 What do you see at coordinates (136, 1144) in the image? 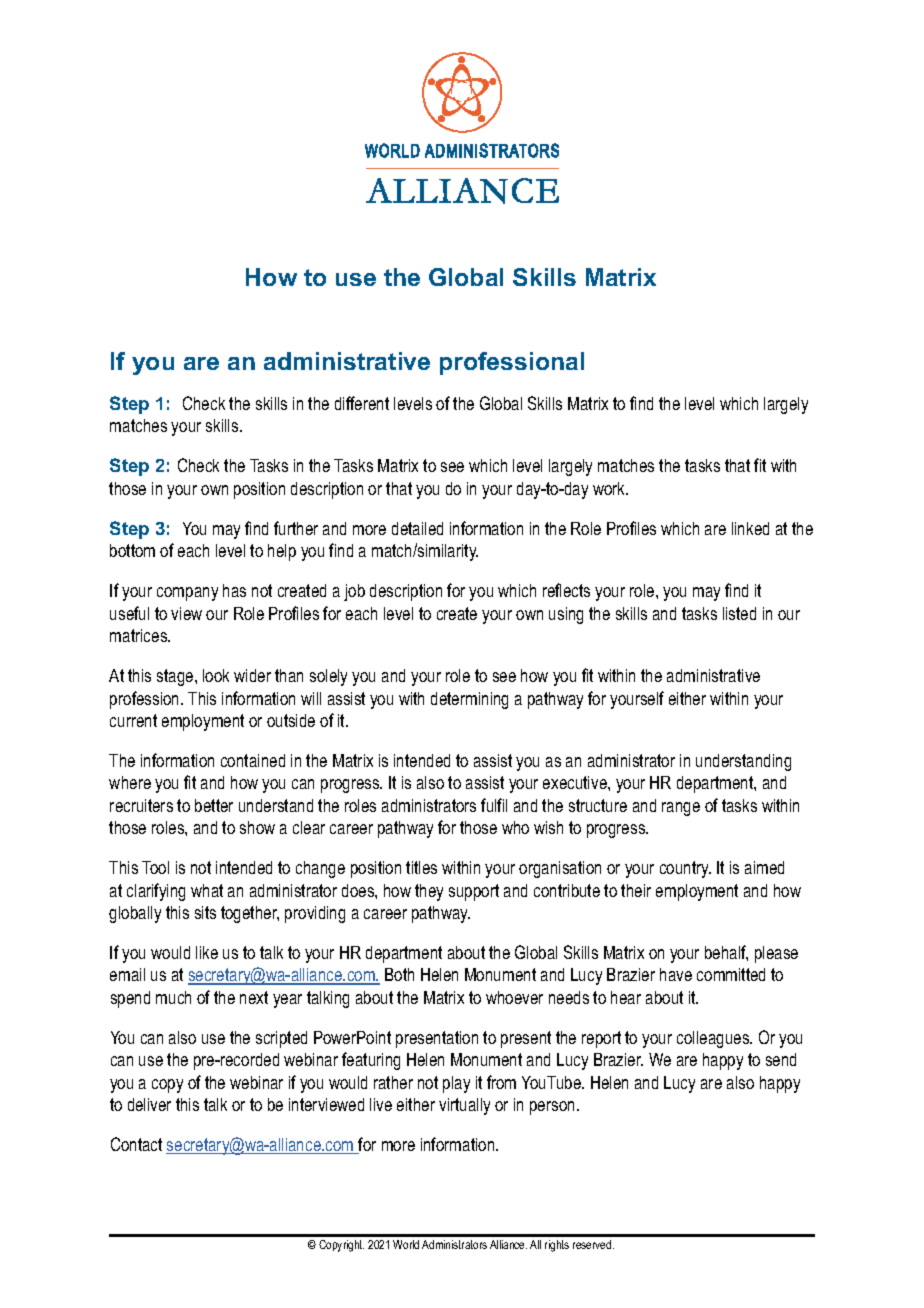
I see `Contact` at bounding box center [136, 1144].
